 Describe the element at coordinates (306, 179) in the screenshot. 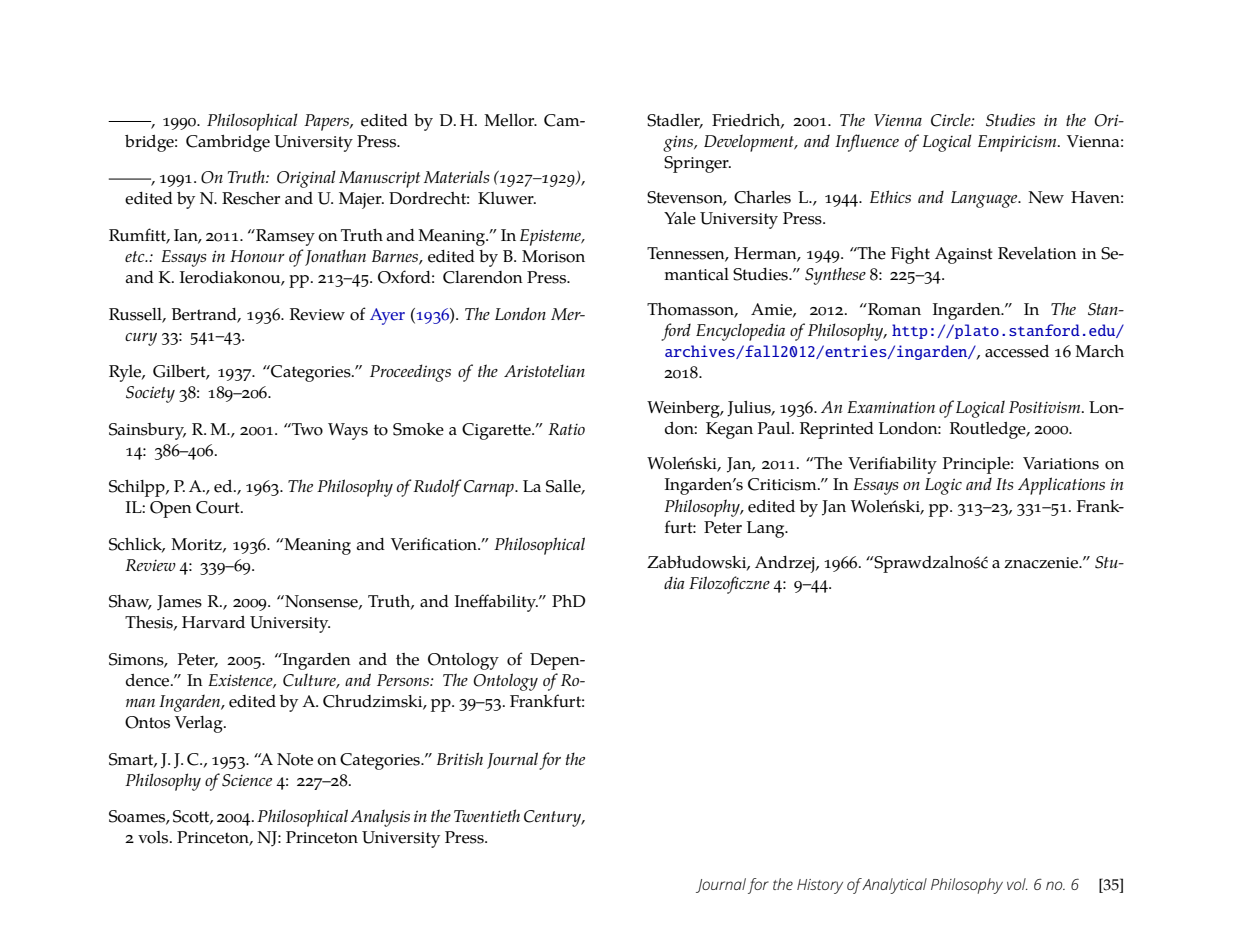

I see `Original` at that location.
